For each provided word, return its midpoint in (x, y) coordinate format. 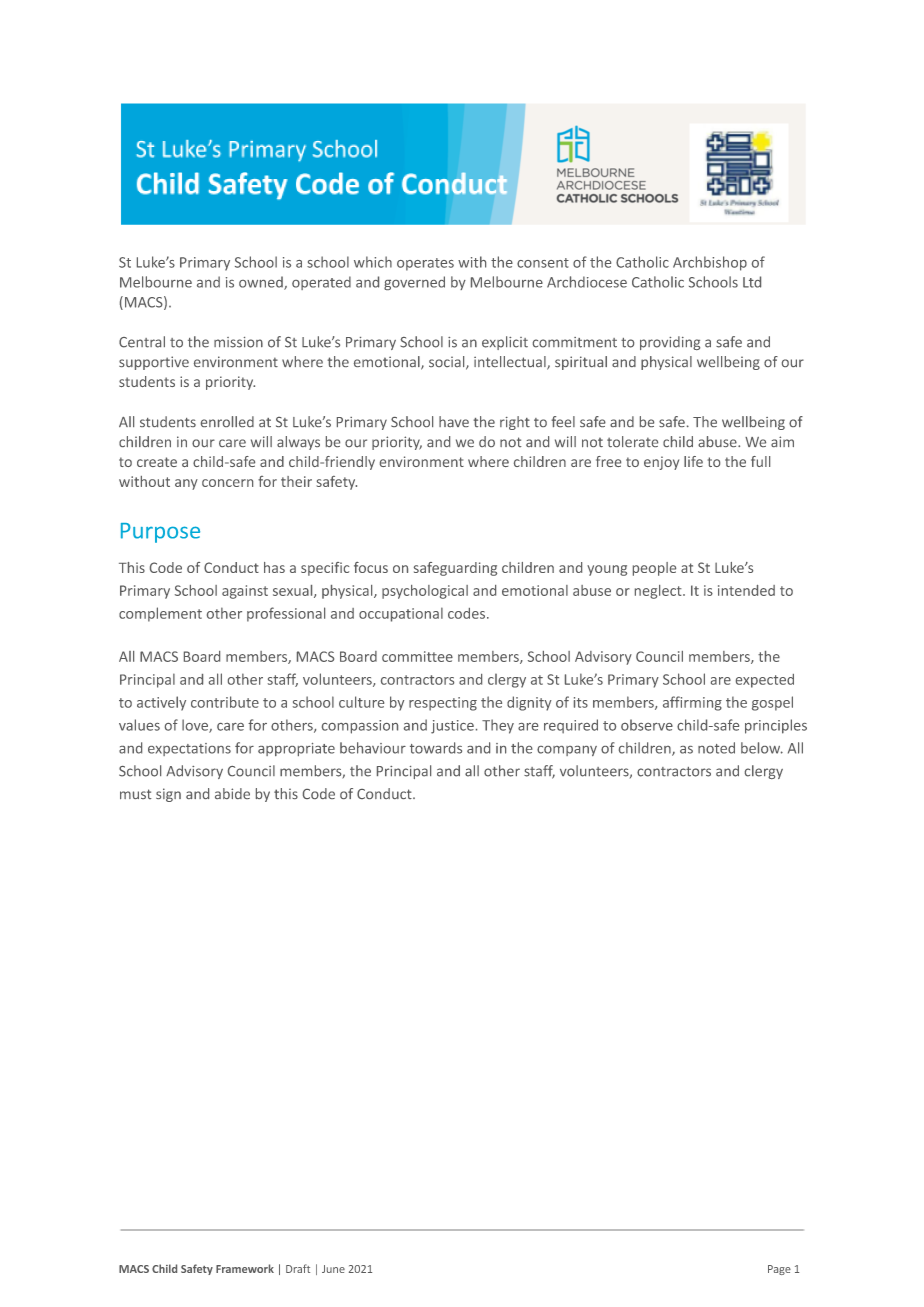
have (454, 421)
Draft (298, 1268)
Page (779, 1270)
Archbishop (710, 263)
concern (227, 483)
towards (436, 748)
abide (232, 793)
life (693, 461)
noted (716, 748)
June (333, 1269)
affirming (692, 703)
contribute (225, 702)
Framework (245, 1268)
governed (414, 283)
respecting (443, 704)
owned (262, 283)
